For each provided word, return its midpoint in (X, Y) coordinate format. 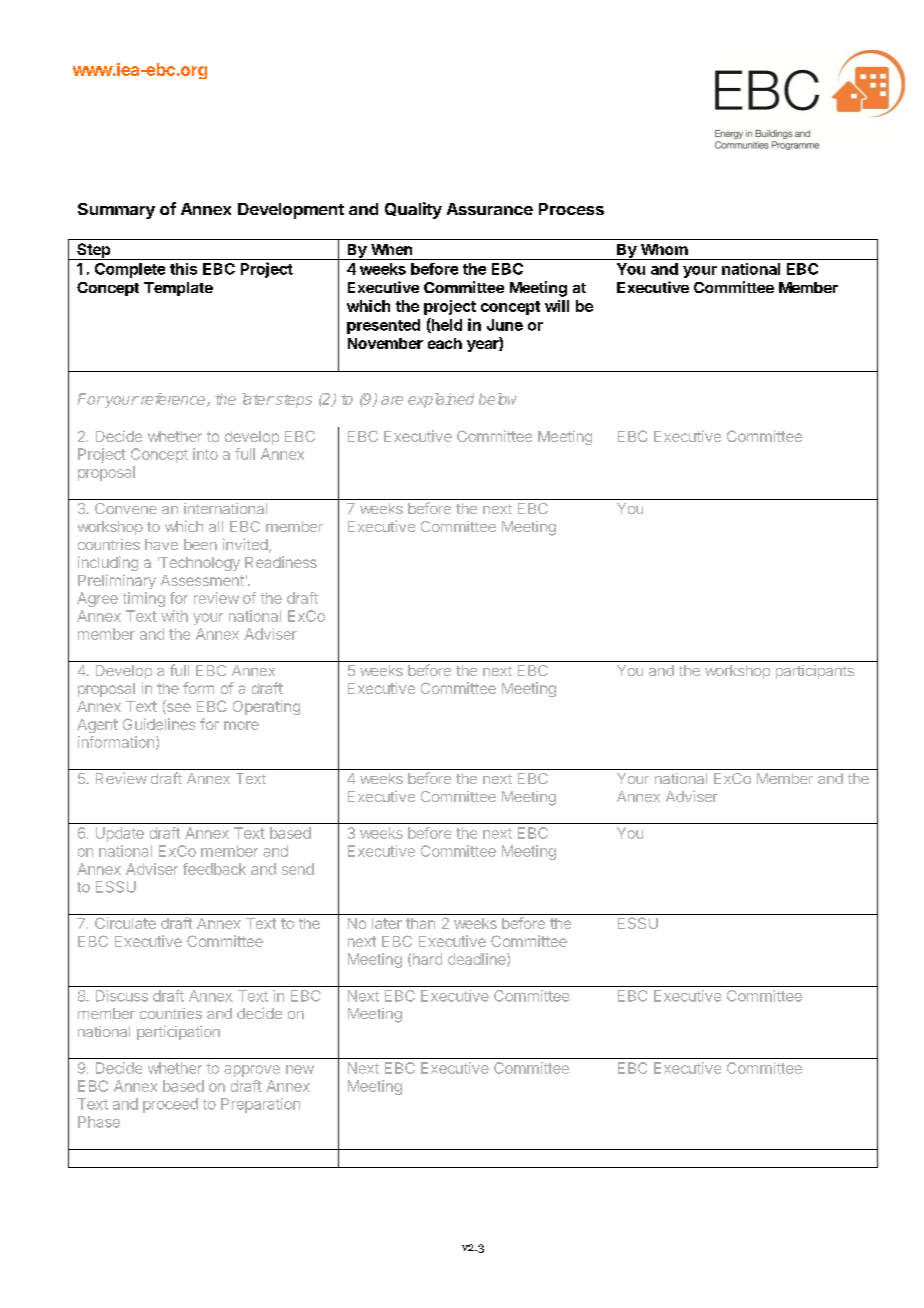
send (298, 869)
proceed (170, 1105)
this (183, 269)
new (300, 1069)
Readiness (281, 562)
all (216, 526)
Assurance (490, 209)
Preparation (260, 1105)
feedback (214, 869)
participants (815, 672)
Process (571, 209)
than (420, 923)
